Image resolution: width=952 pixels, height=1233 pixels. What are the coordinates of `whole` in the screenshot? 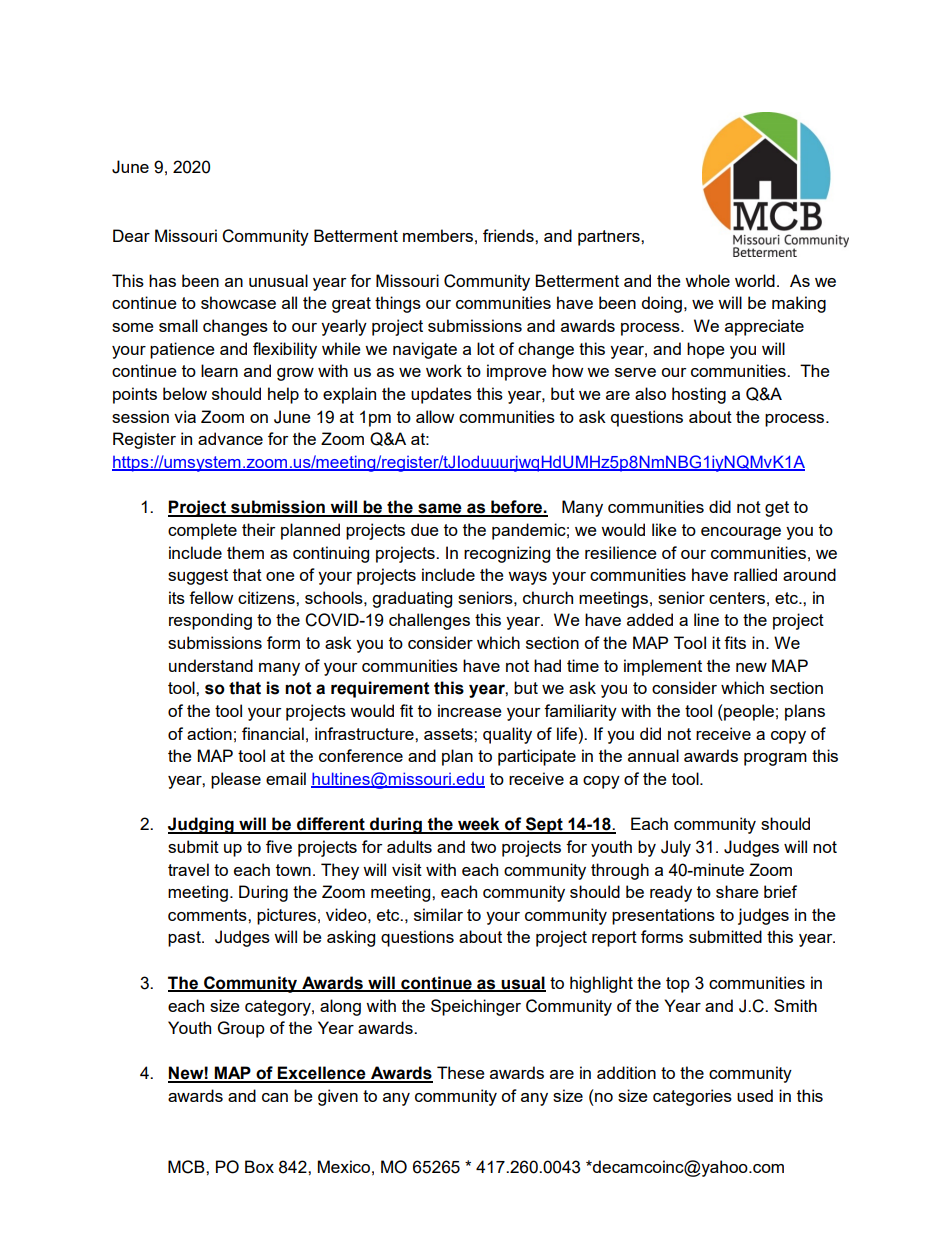 It's located at (707, 280).
